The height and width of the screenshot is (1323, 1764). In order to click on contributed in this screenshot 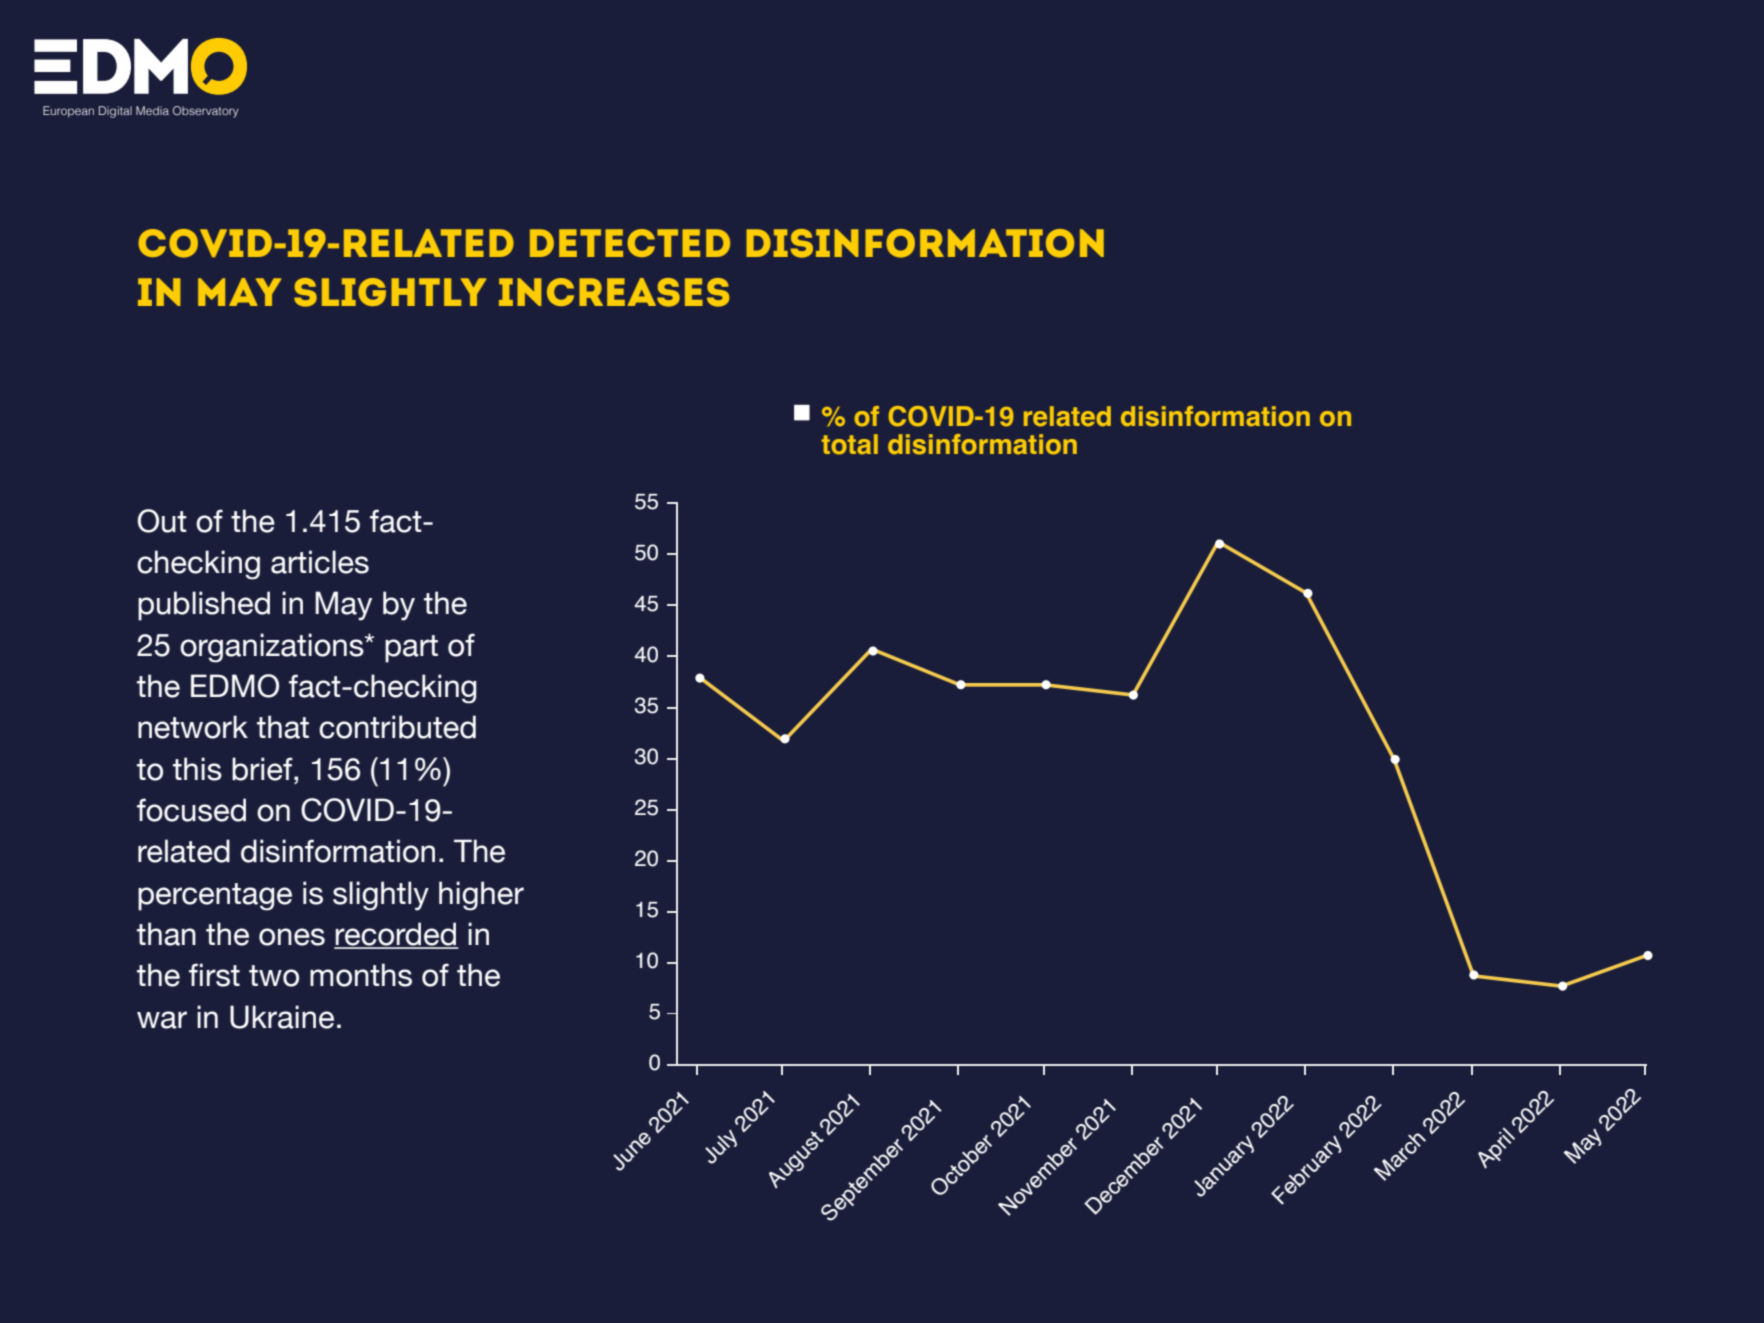, I will do `click(397, 727)`.
